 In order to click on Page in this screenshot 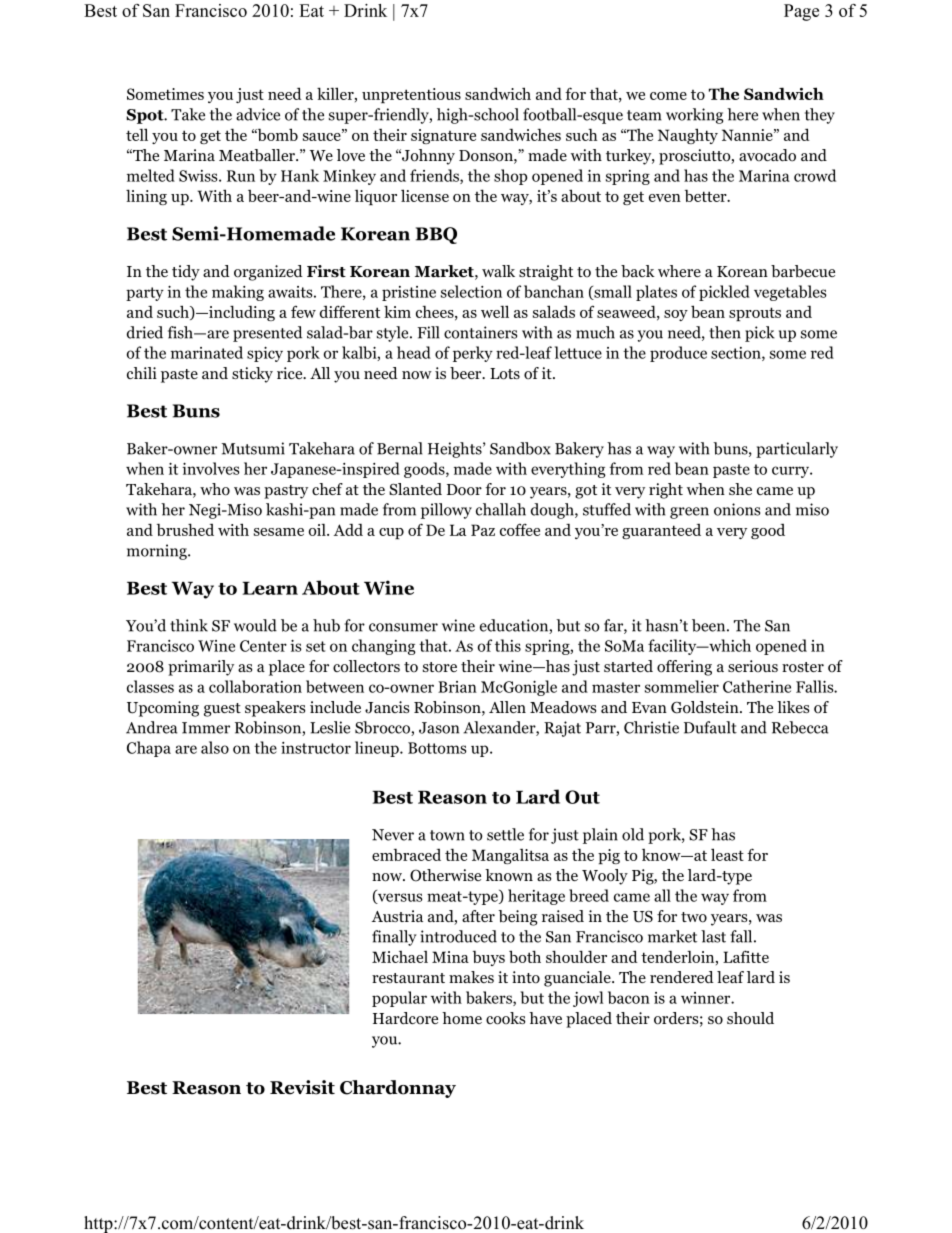, I will do `click(801, 12)`.
